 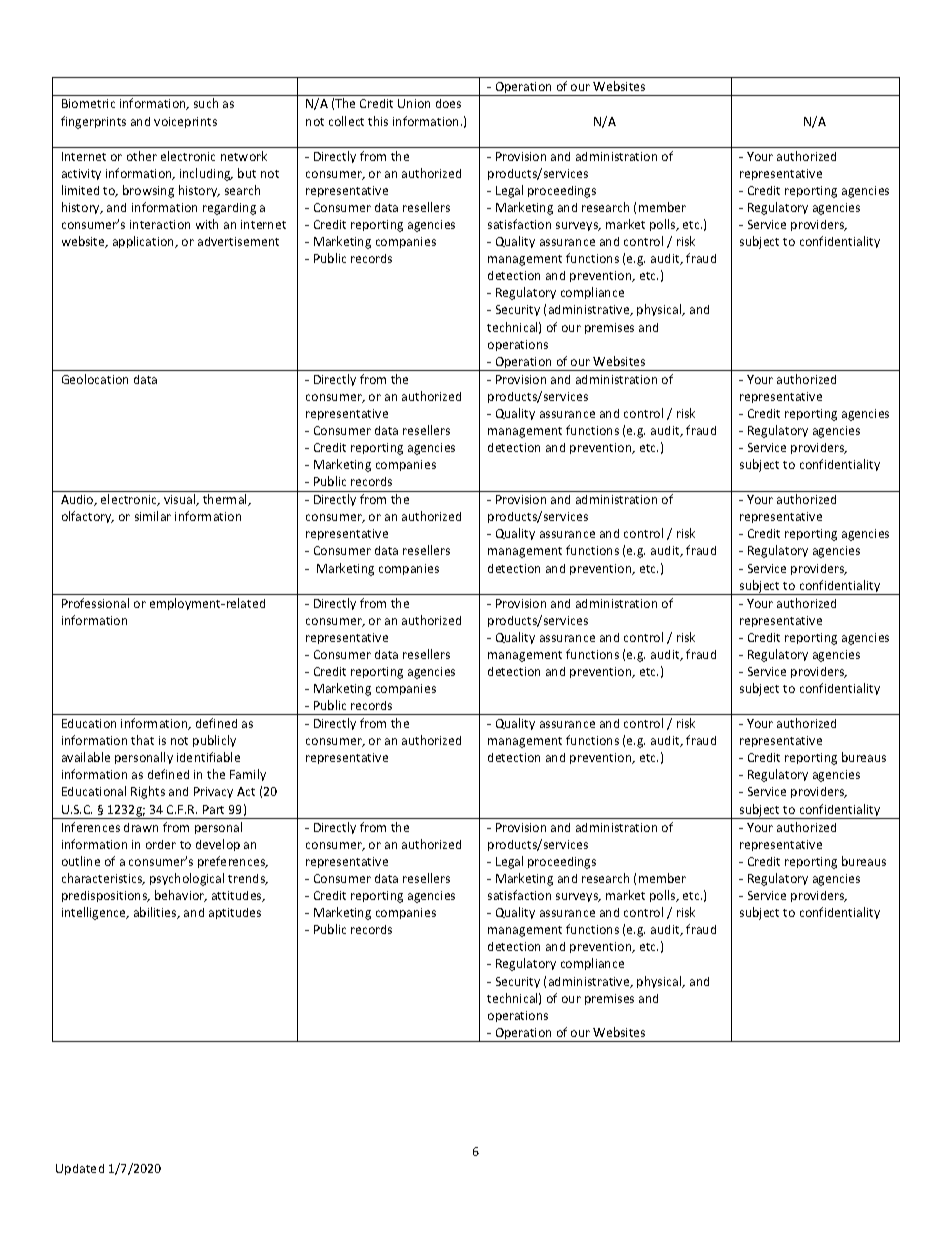 What do you see at coordinates (142, 156) in the image?
I see `other` at bounding box center [142, 156].
